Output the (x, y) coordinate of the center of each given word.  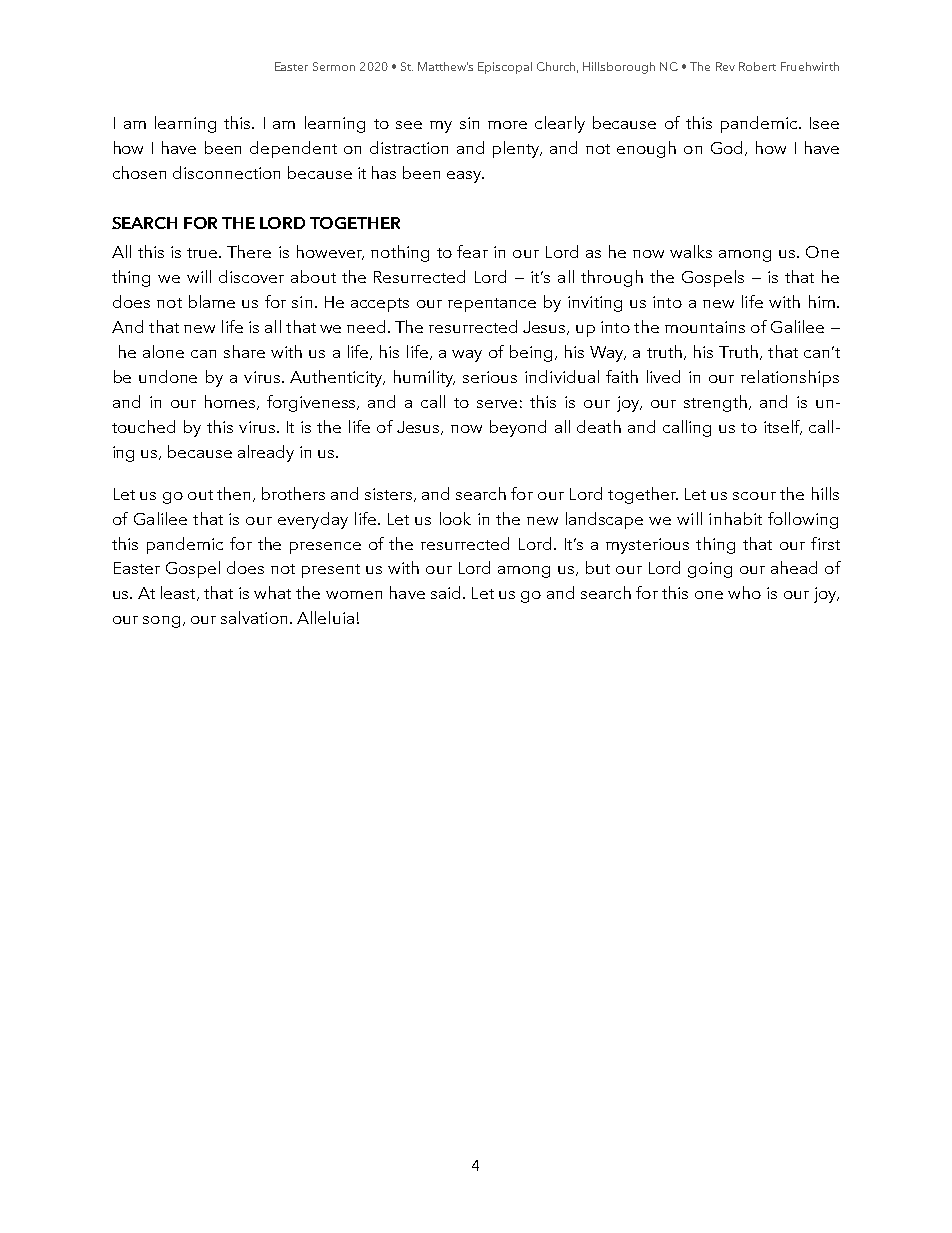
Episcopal (505, 68)
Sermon (334, 66)
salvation (254, 617)
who (744, 592)
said (445, 592)
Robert (757, 66)
